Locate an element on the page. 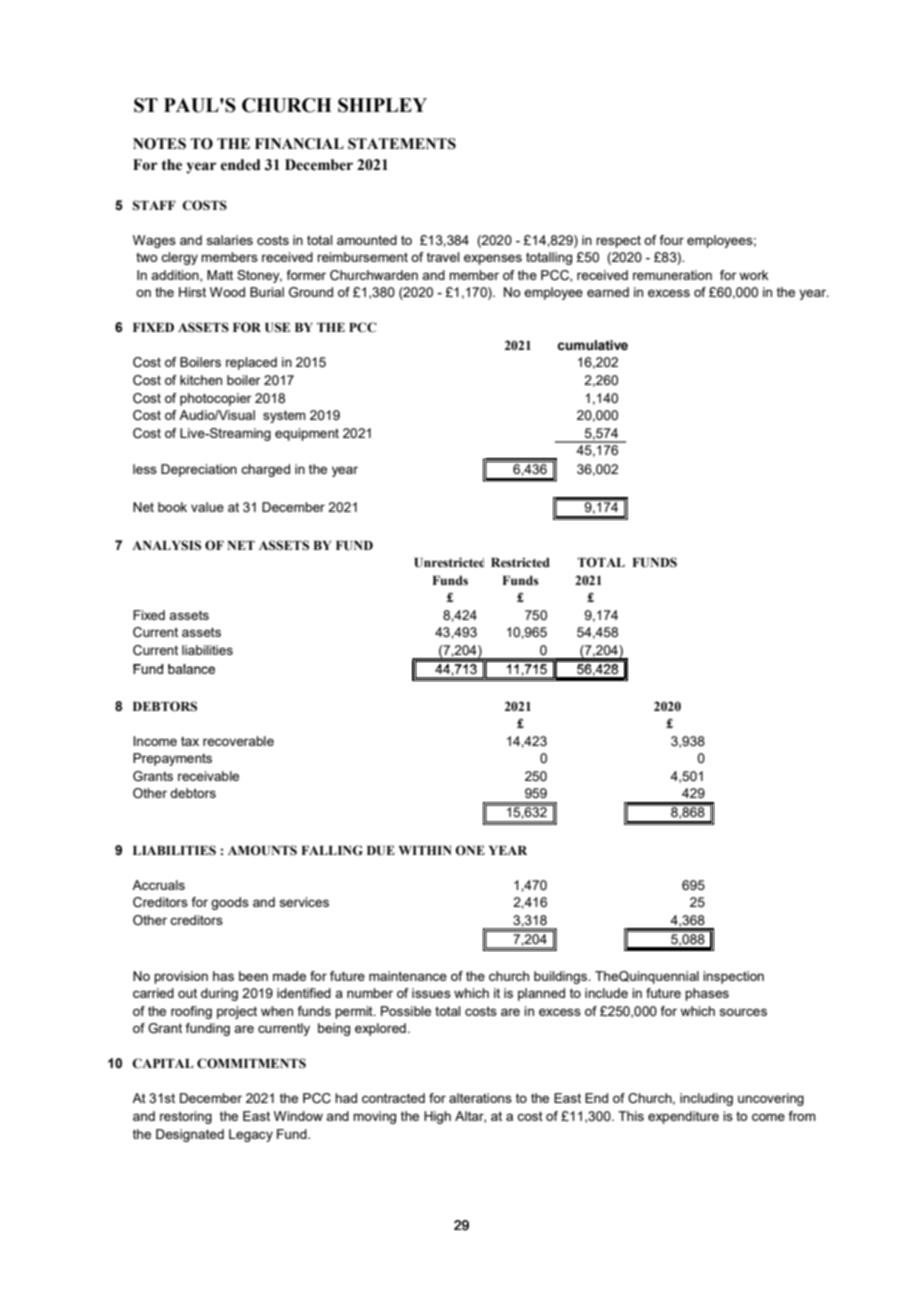 This page has height=1308, width=924. restoring is located at coordinates (186, 1117).
